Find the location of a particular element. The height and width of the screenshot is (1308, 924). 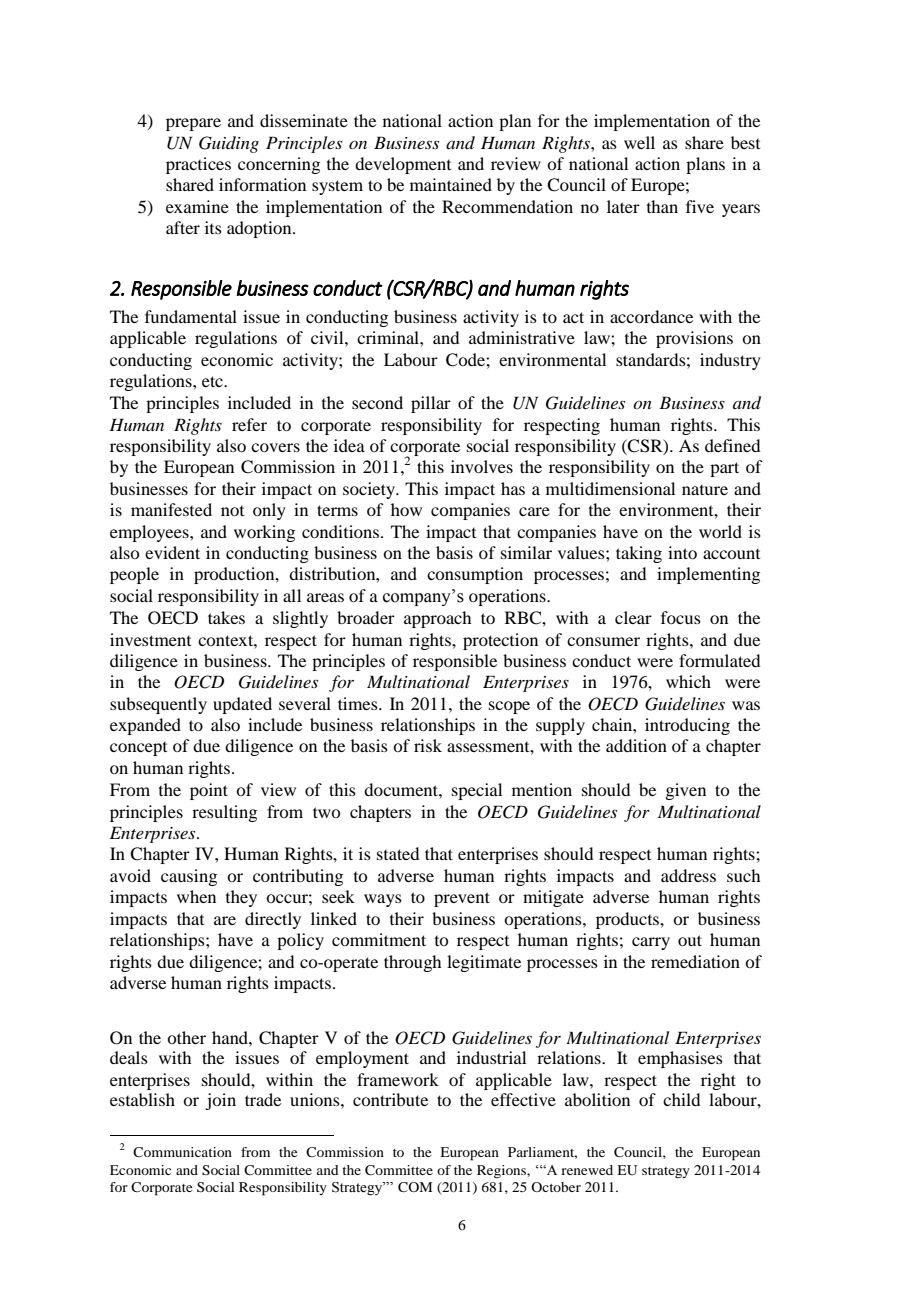

development is located at coordinates (403, 165).
